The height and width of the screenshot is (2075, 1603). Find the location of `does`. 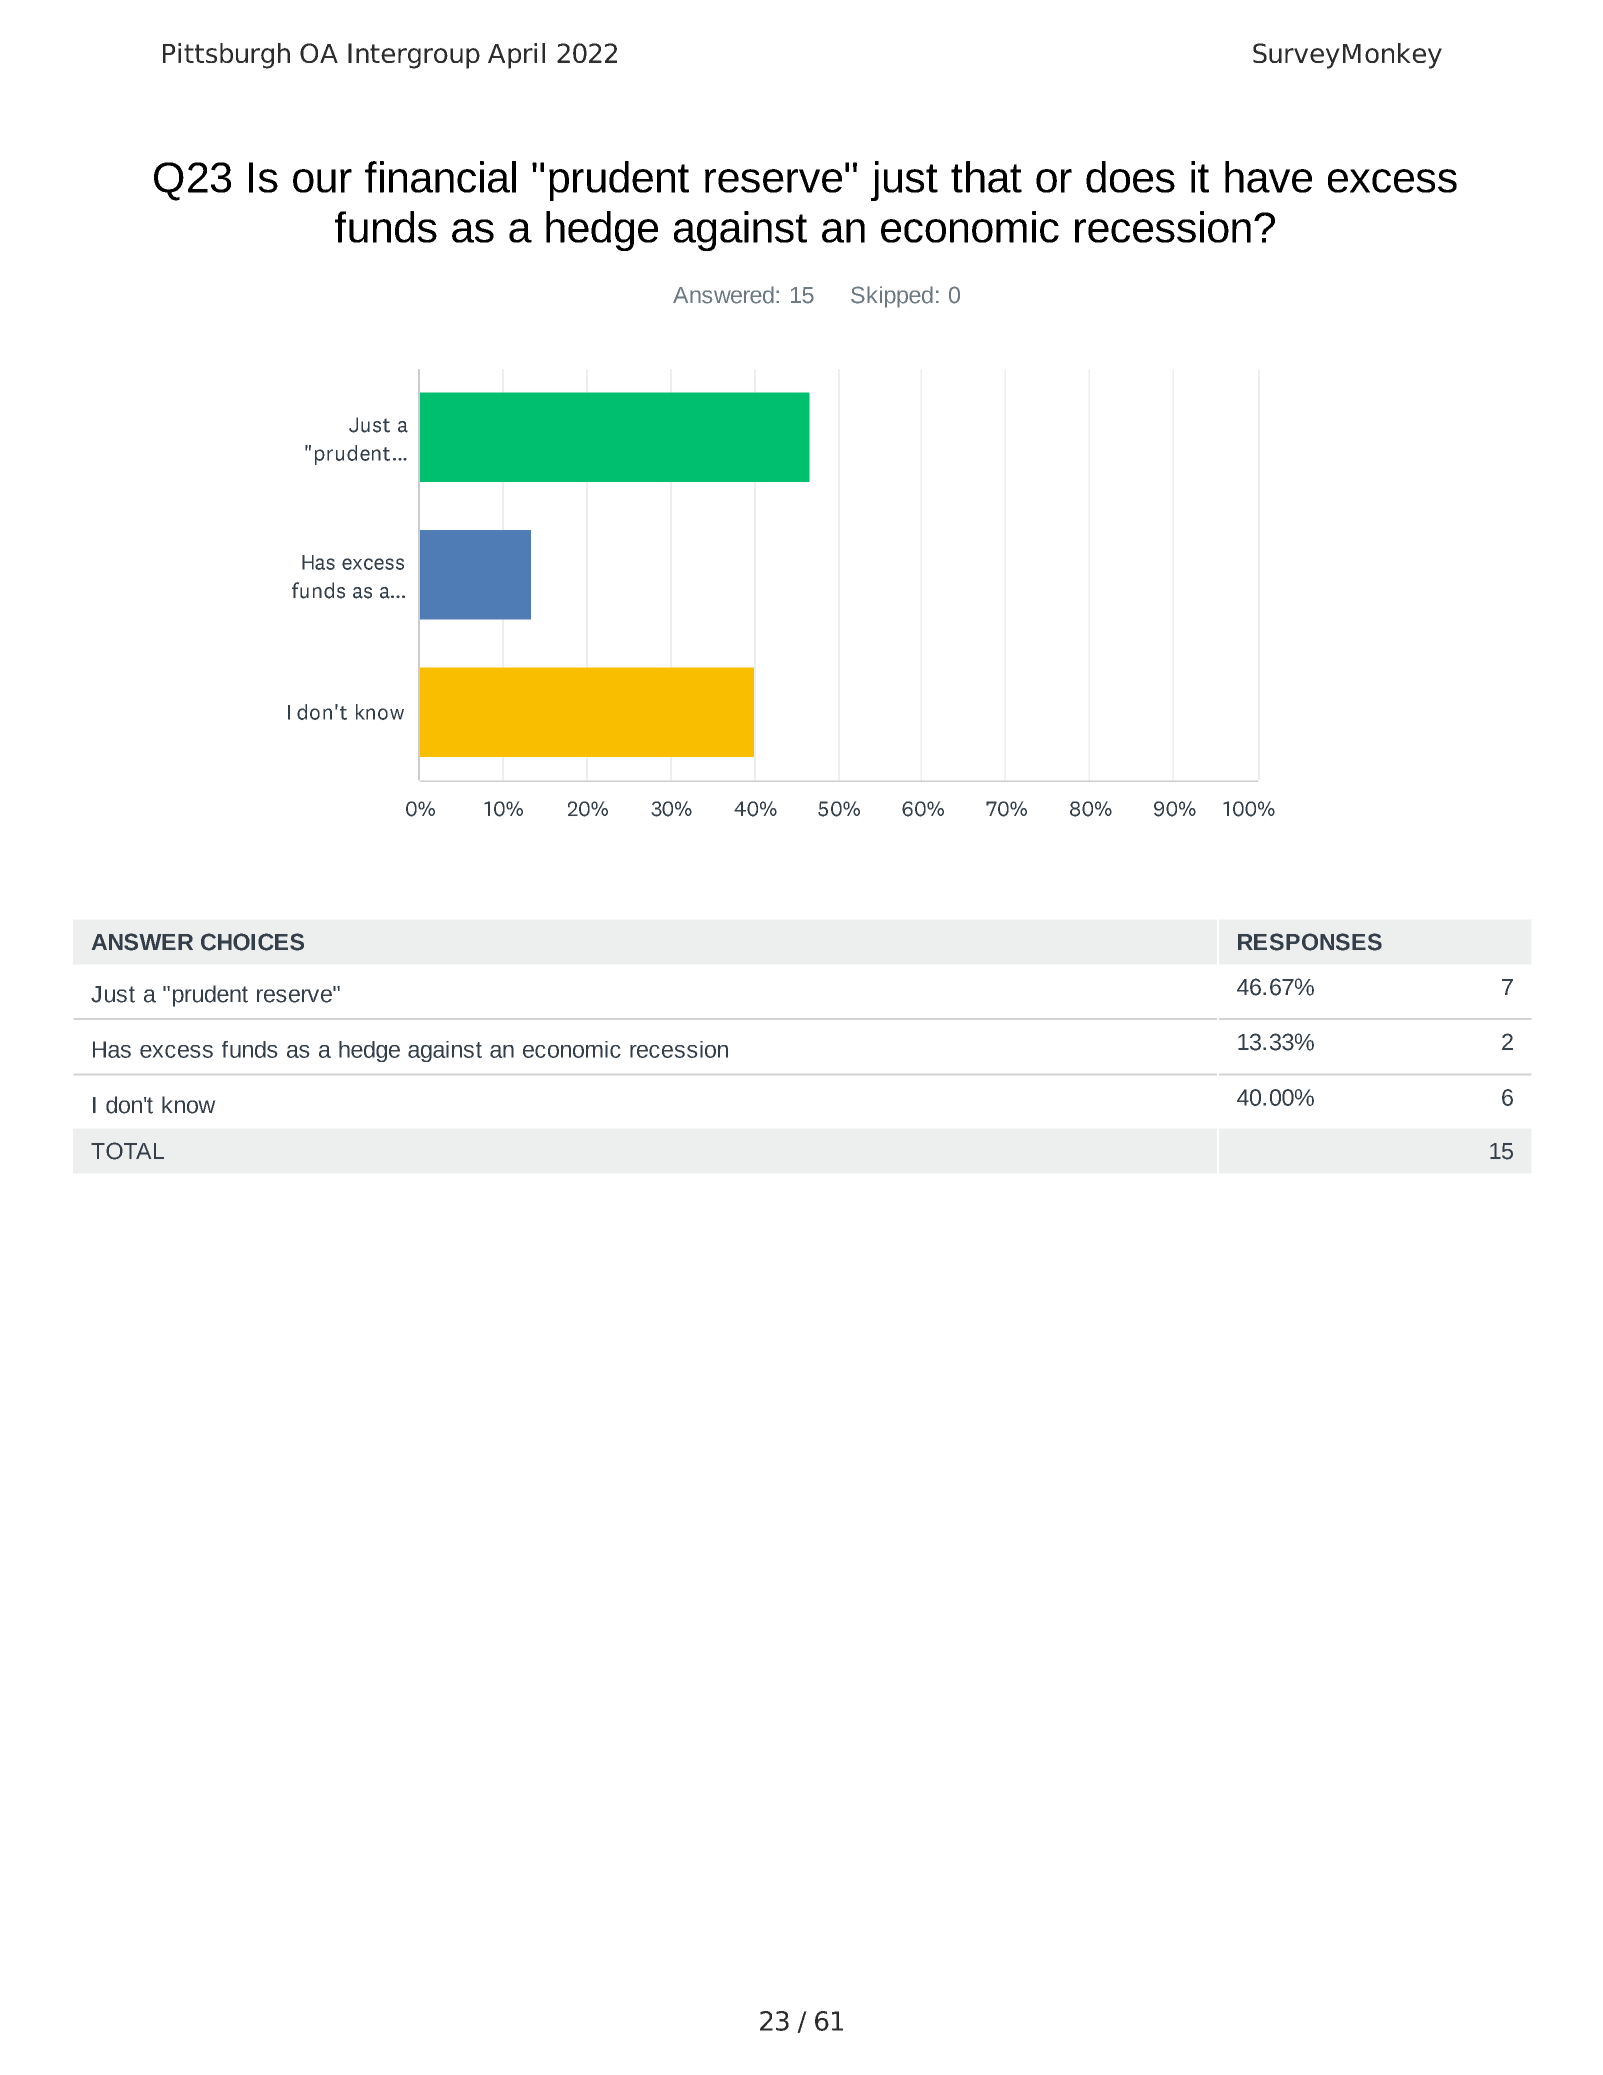

does is located at coordinates (1130, 177).
